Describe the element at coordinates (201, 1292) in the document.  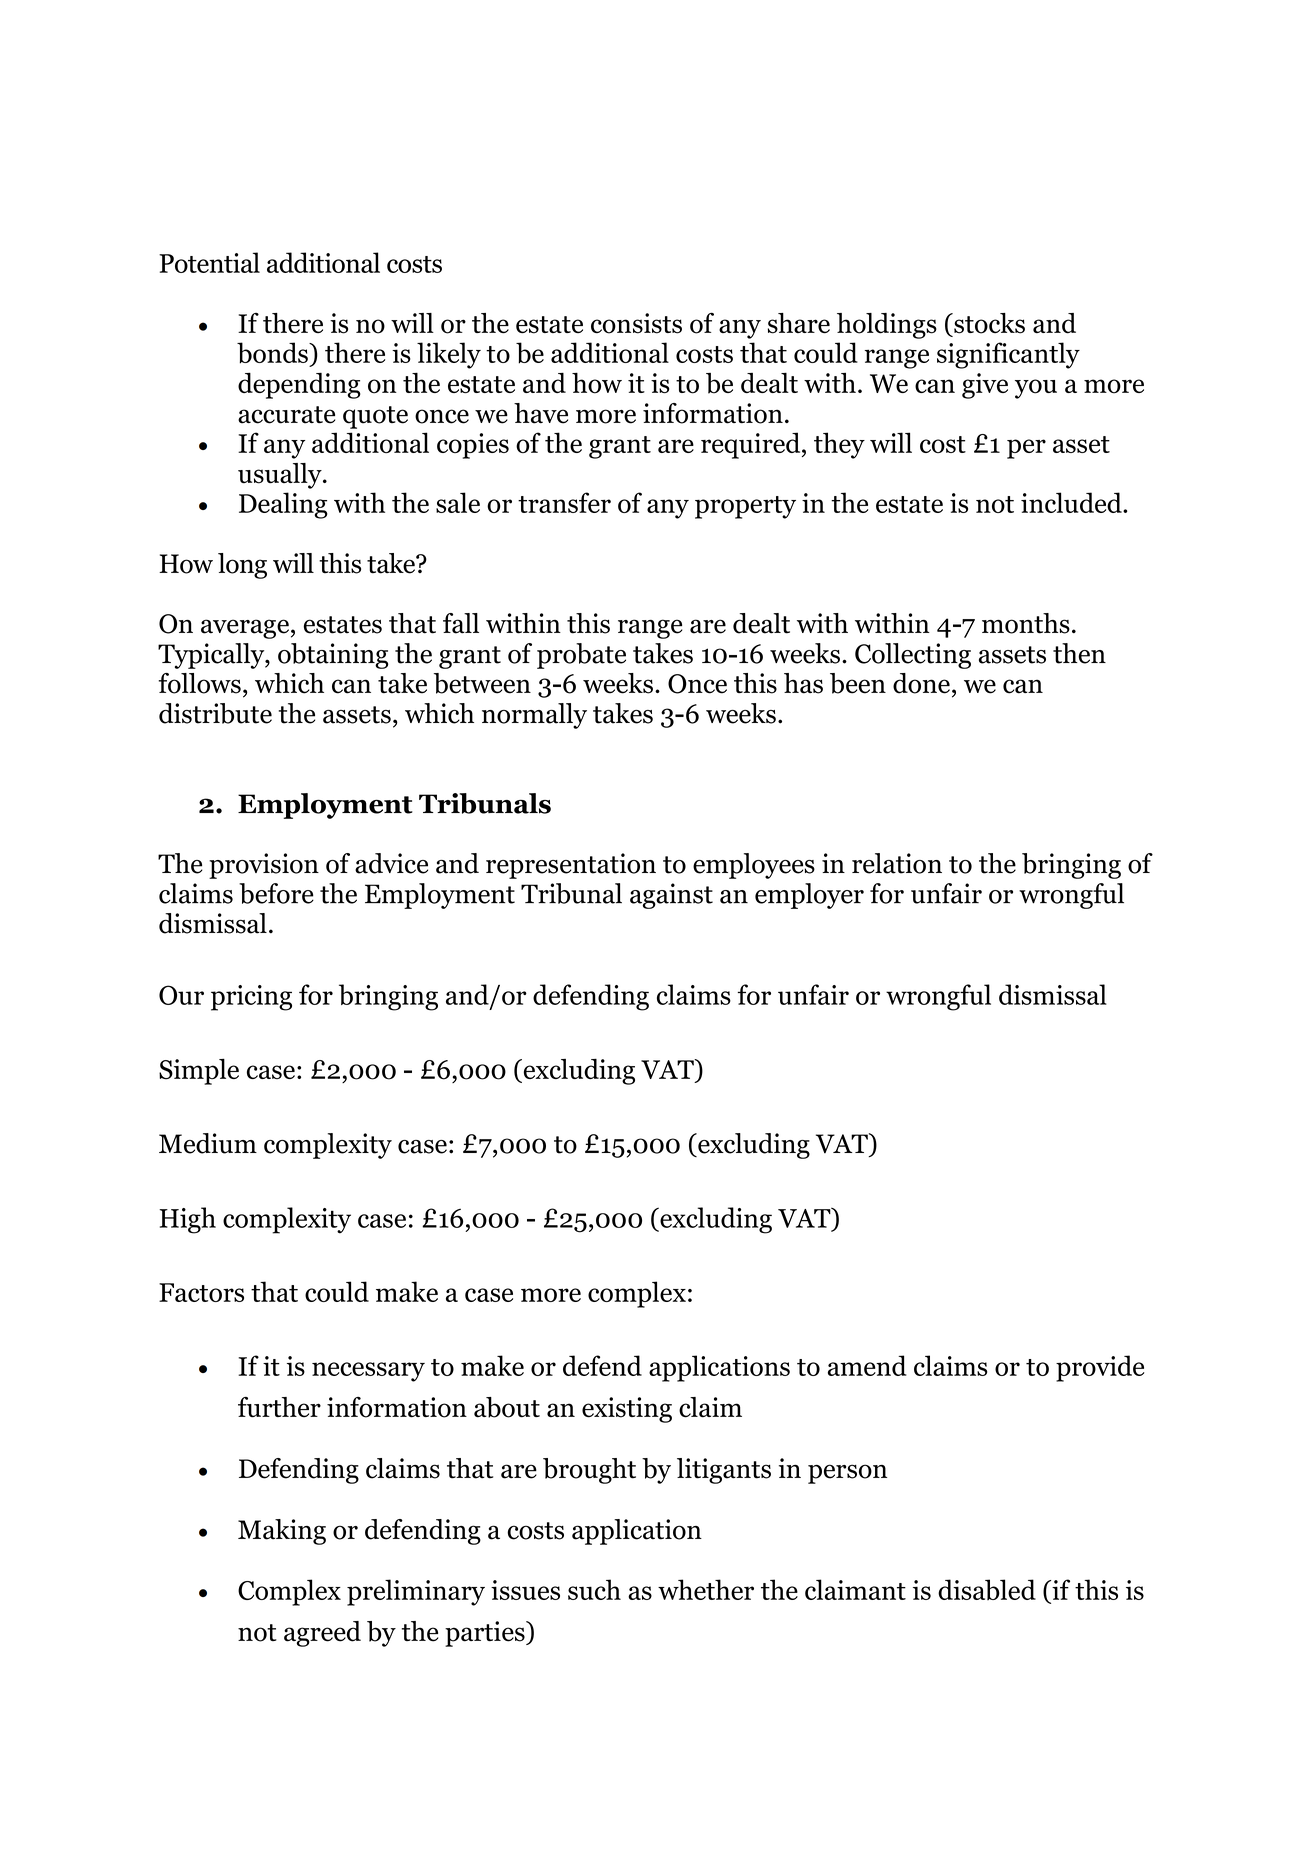
I see `Factors` at that location.
